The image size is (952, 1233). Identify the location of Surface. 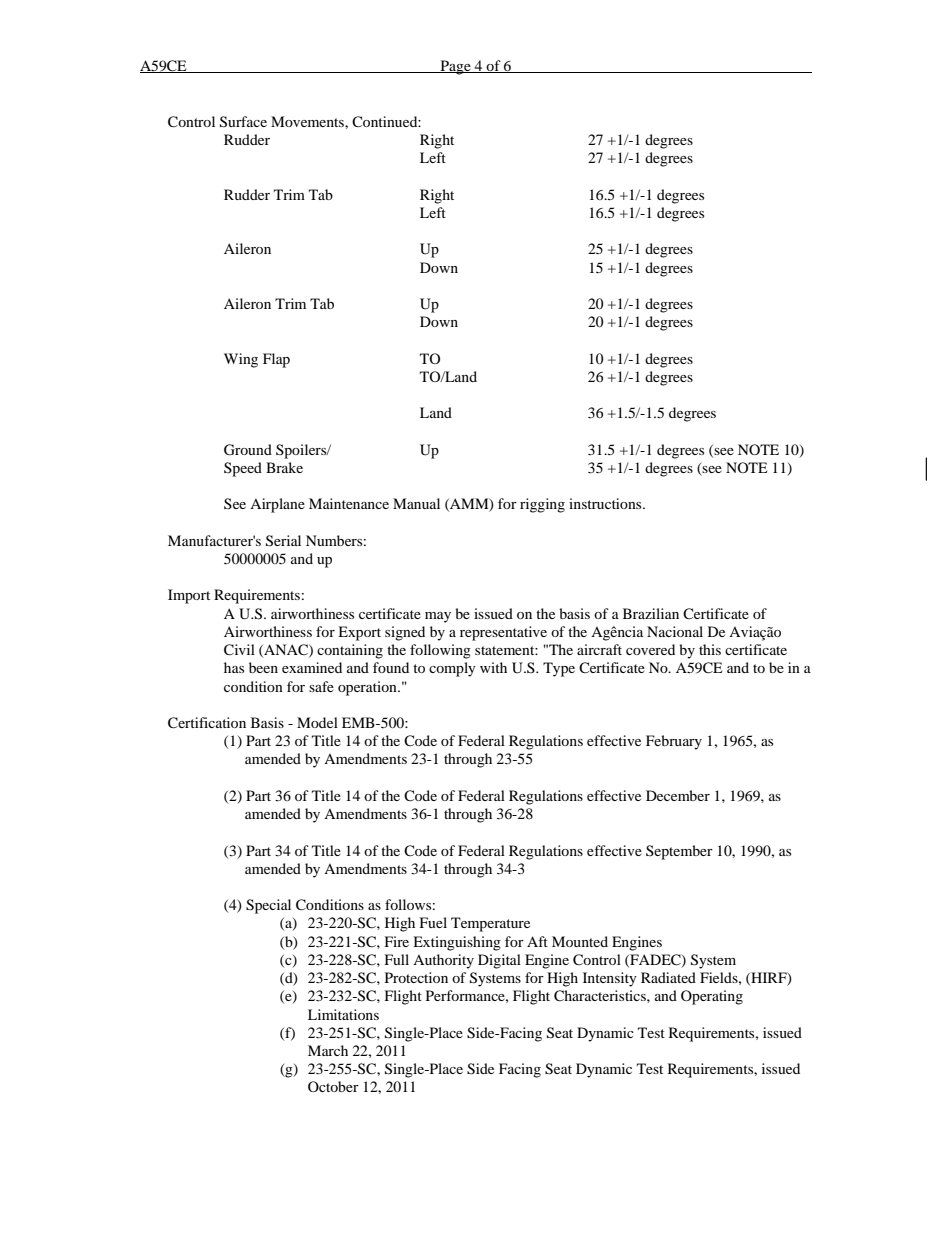
(243, 122).
